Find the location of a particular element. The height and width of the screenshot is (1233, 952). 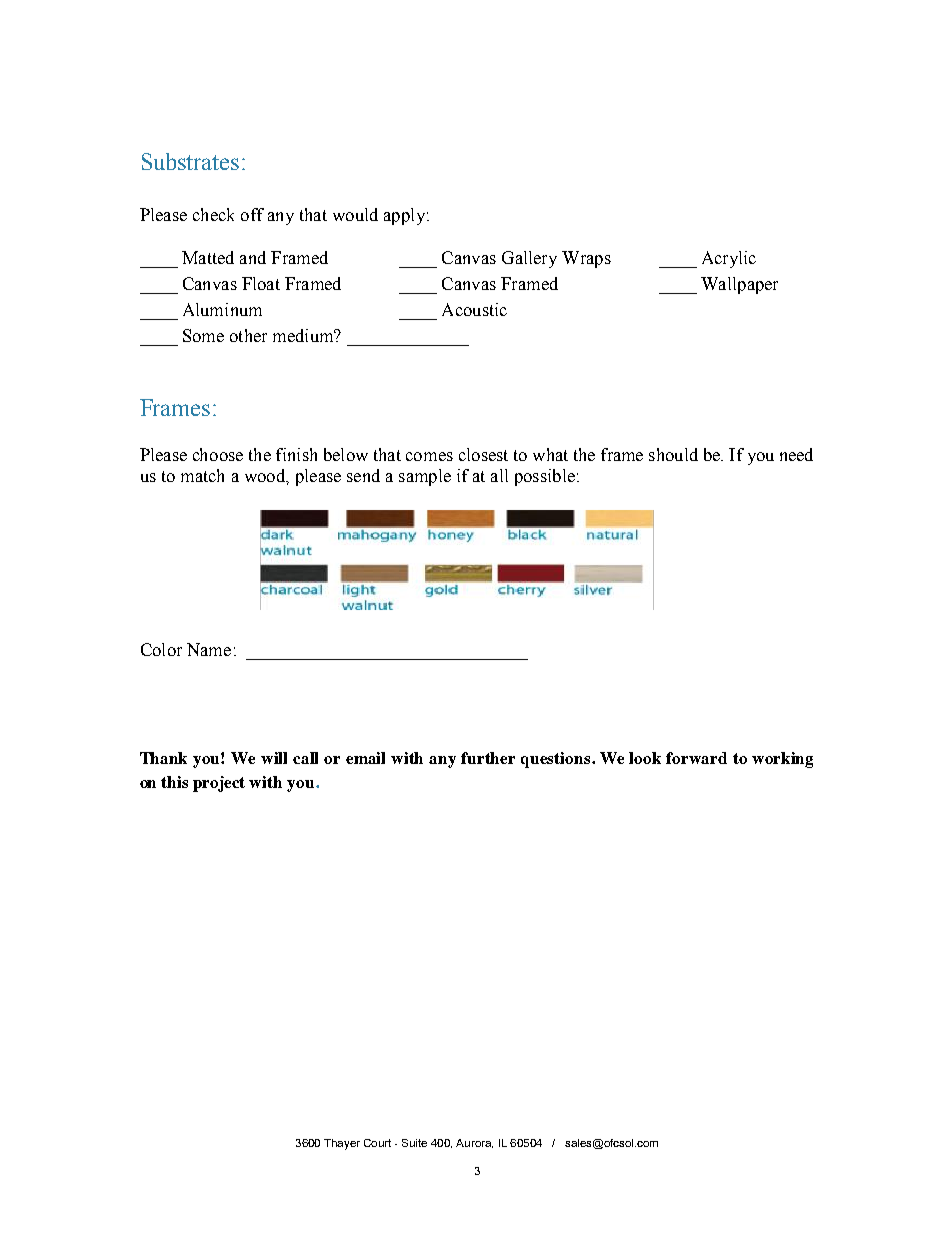

working is located at coordinates (782, 760).
